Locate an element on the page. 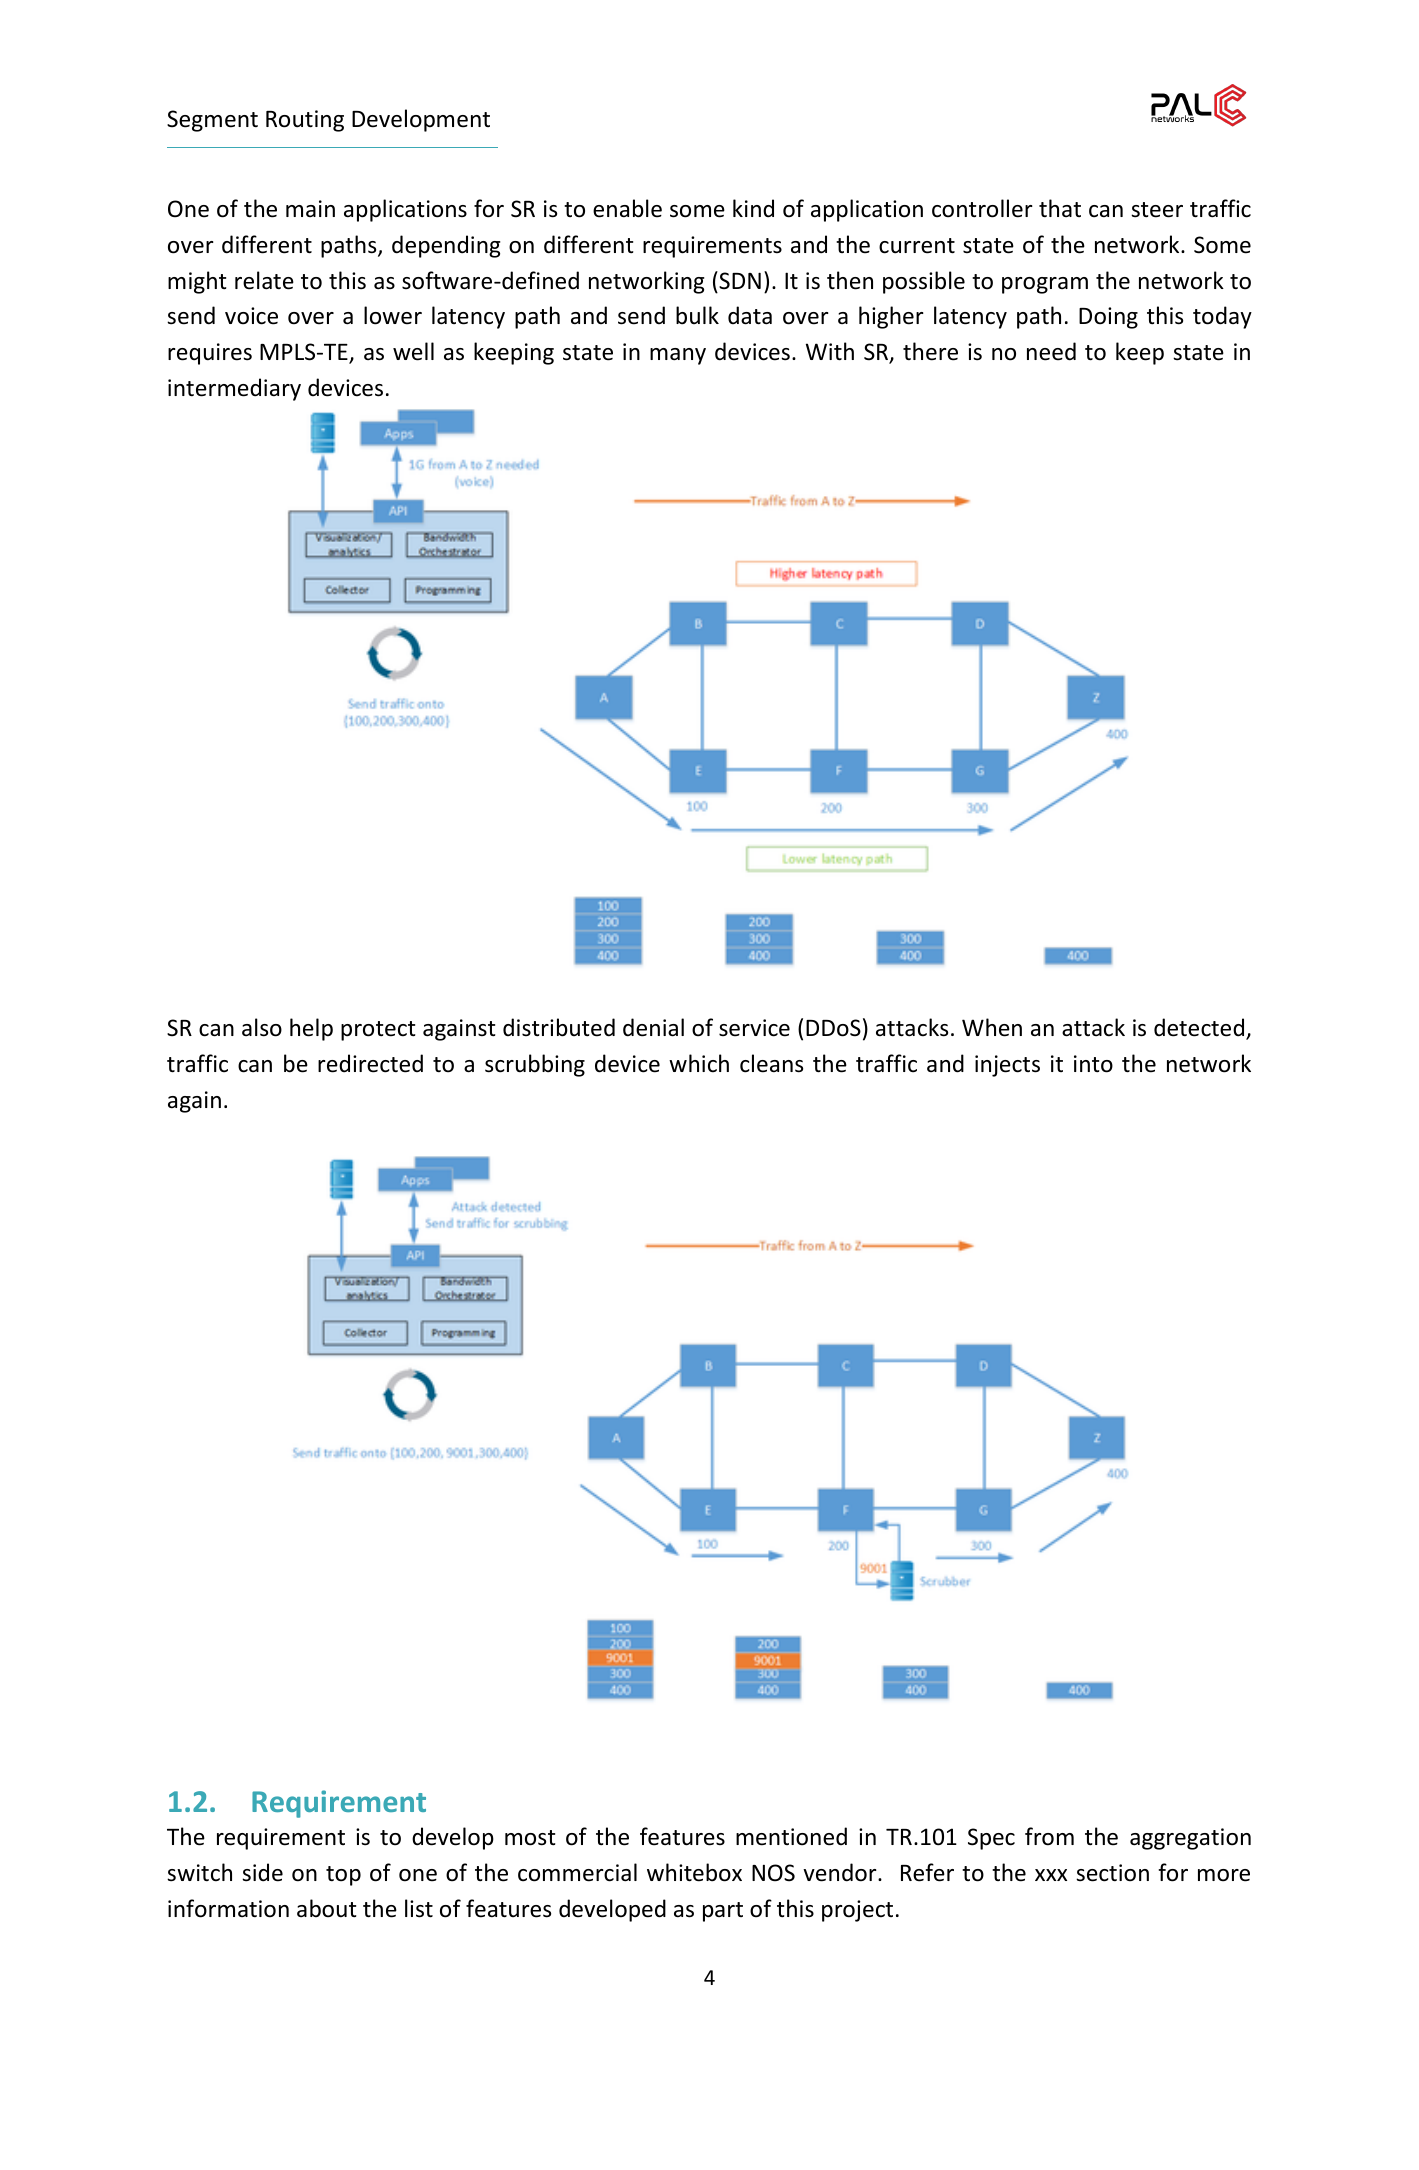 The image size is (1419, 2170). redirected is located at coordinates (370, 1063).
